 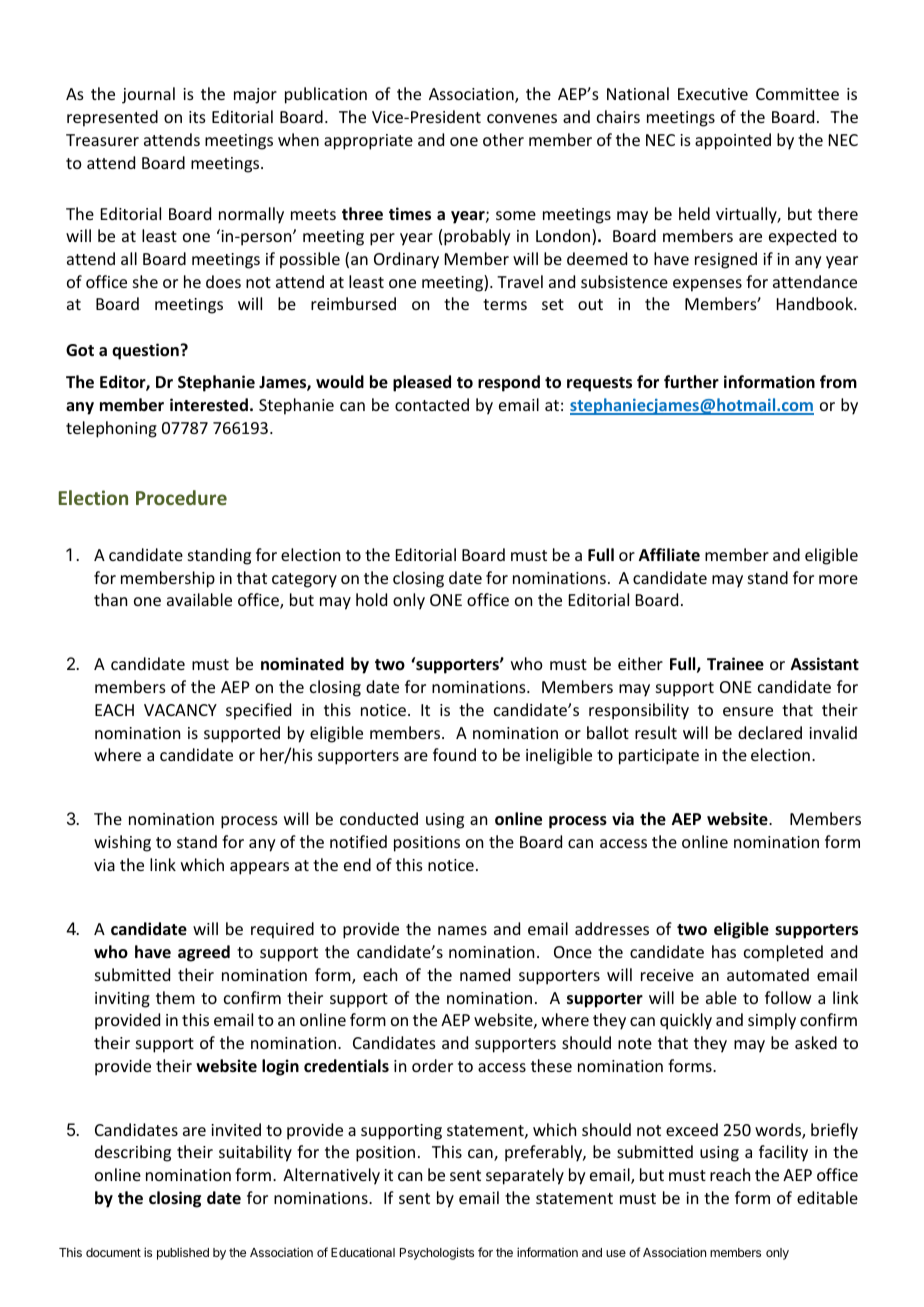 I want to click on VACANCY, so click(x=180, y=710).
